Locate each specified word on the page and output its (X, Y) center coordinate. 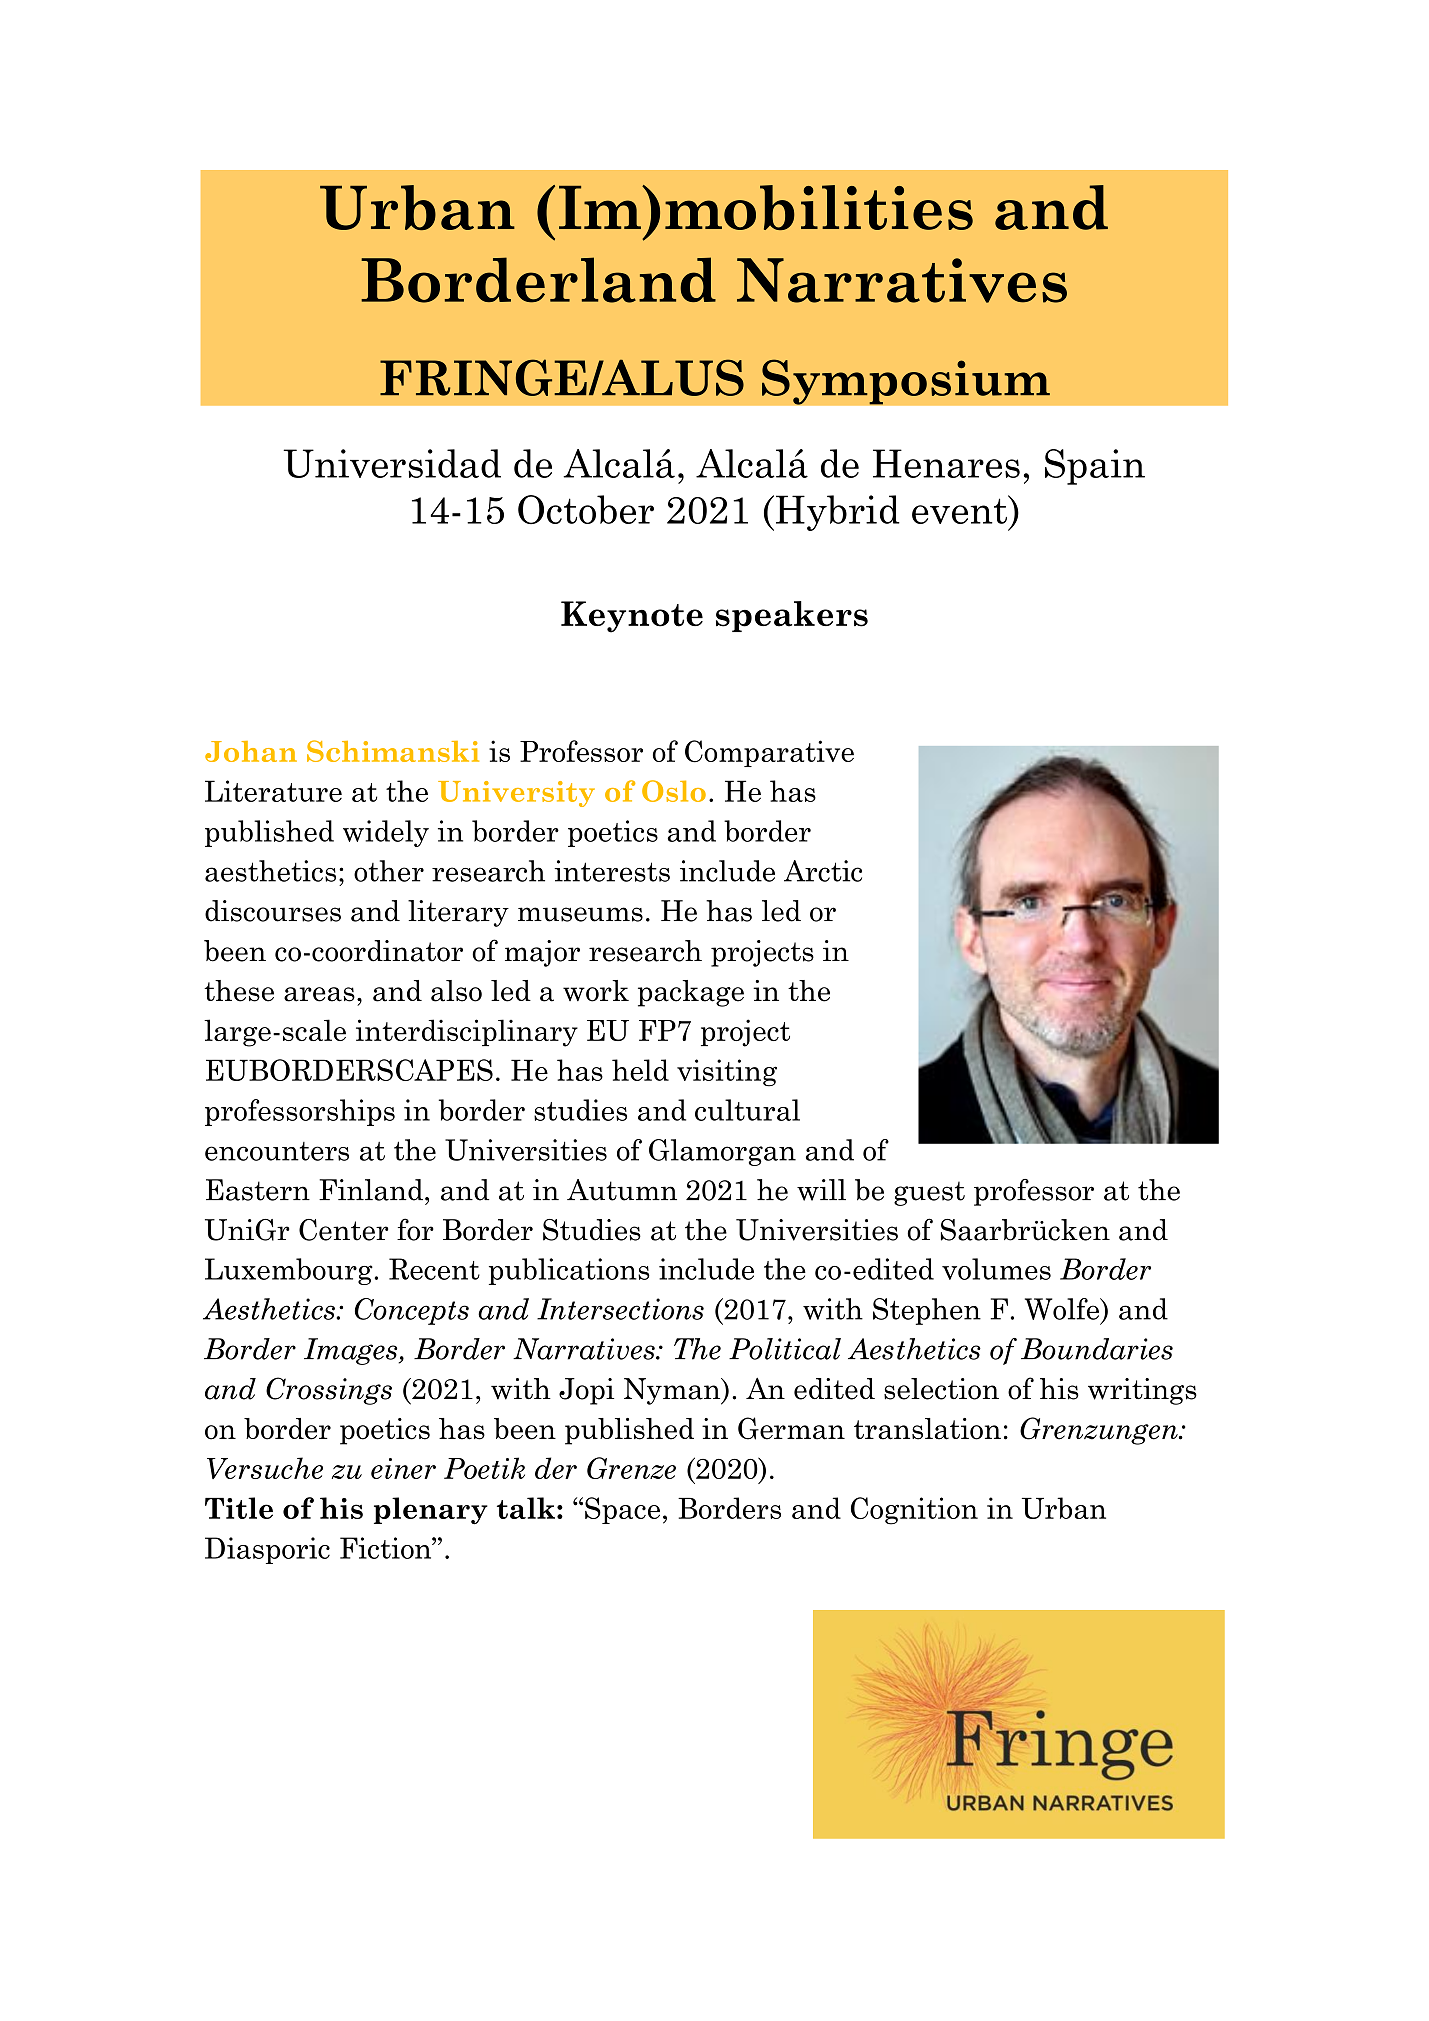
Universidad (392, 463)
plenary (431, 1511)
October (586, 509)
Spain (1095, 467)
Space (622, 1510)
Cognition (914, 1511)
